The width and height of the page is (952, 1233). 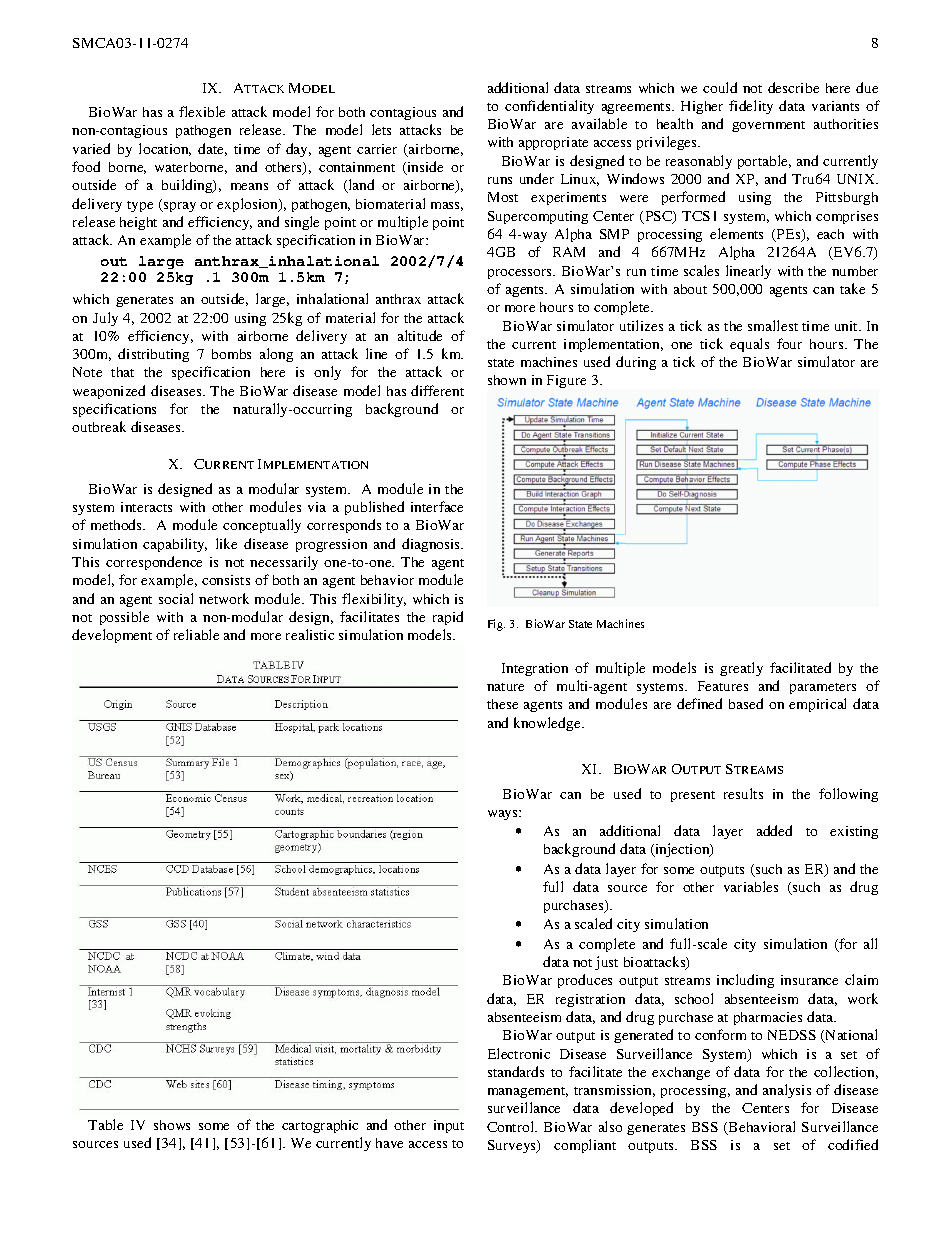 What do you see at coordinates (751, 886) in the page?
I see `variables` at bounding box center [751, 886].
